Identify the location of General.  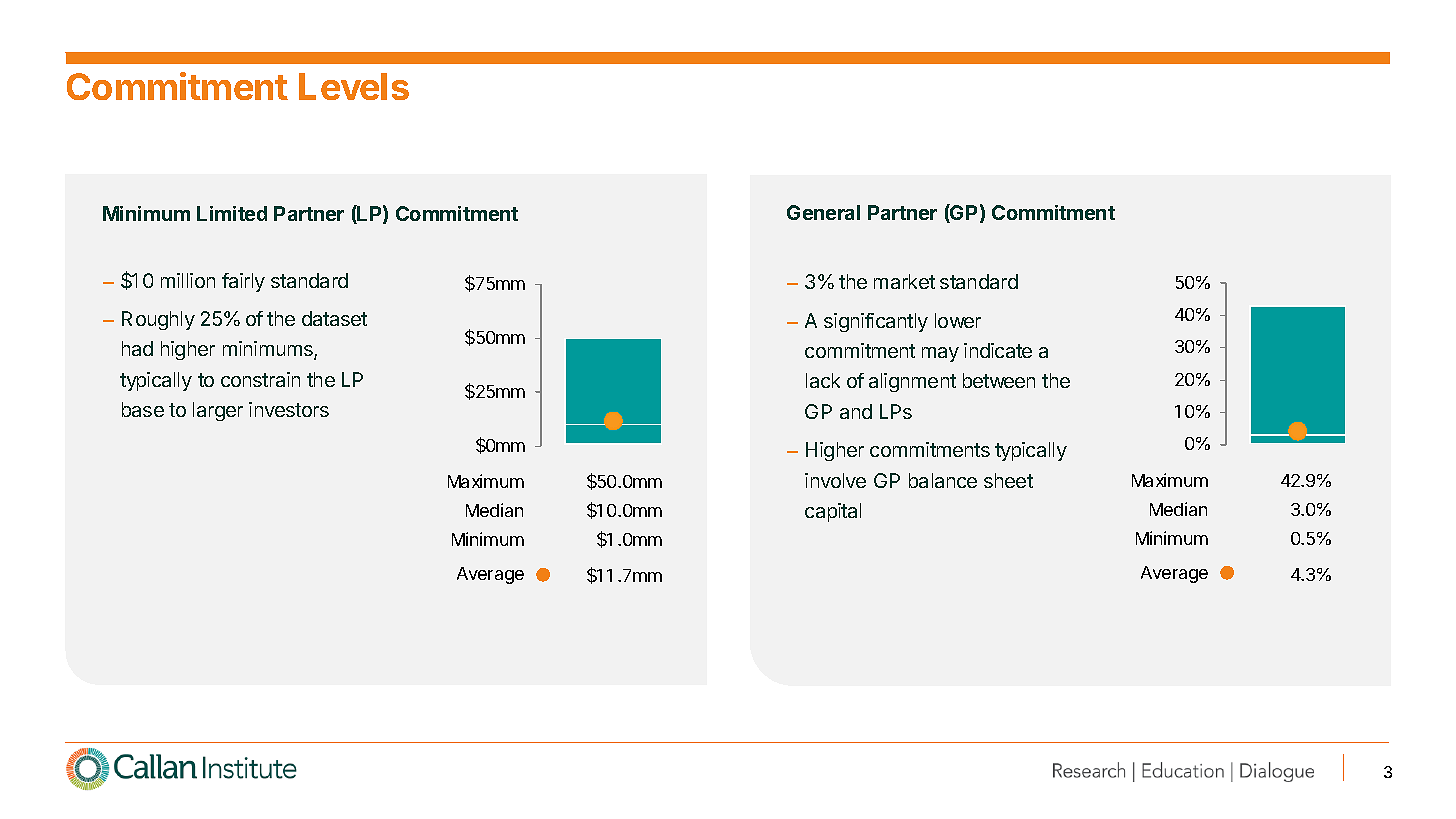
(823, 212).
